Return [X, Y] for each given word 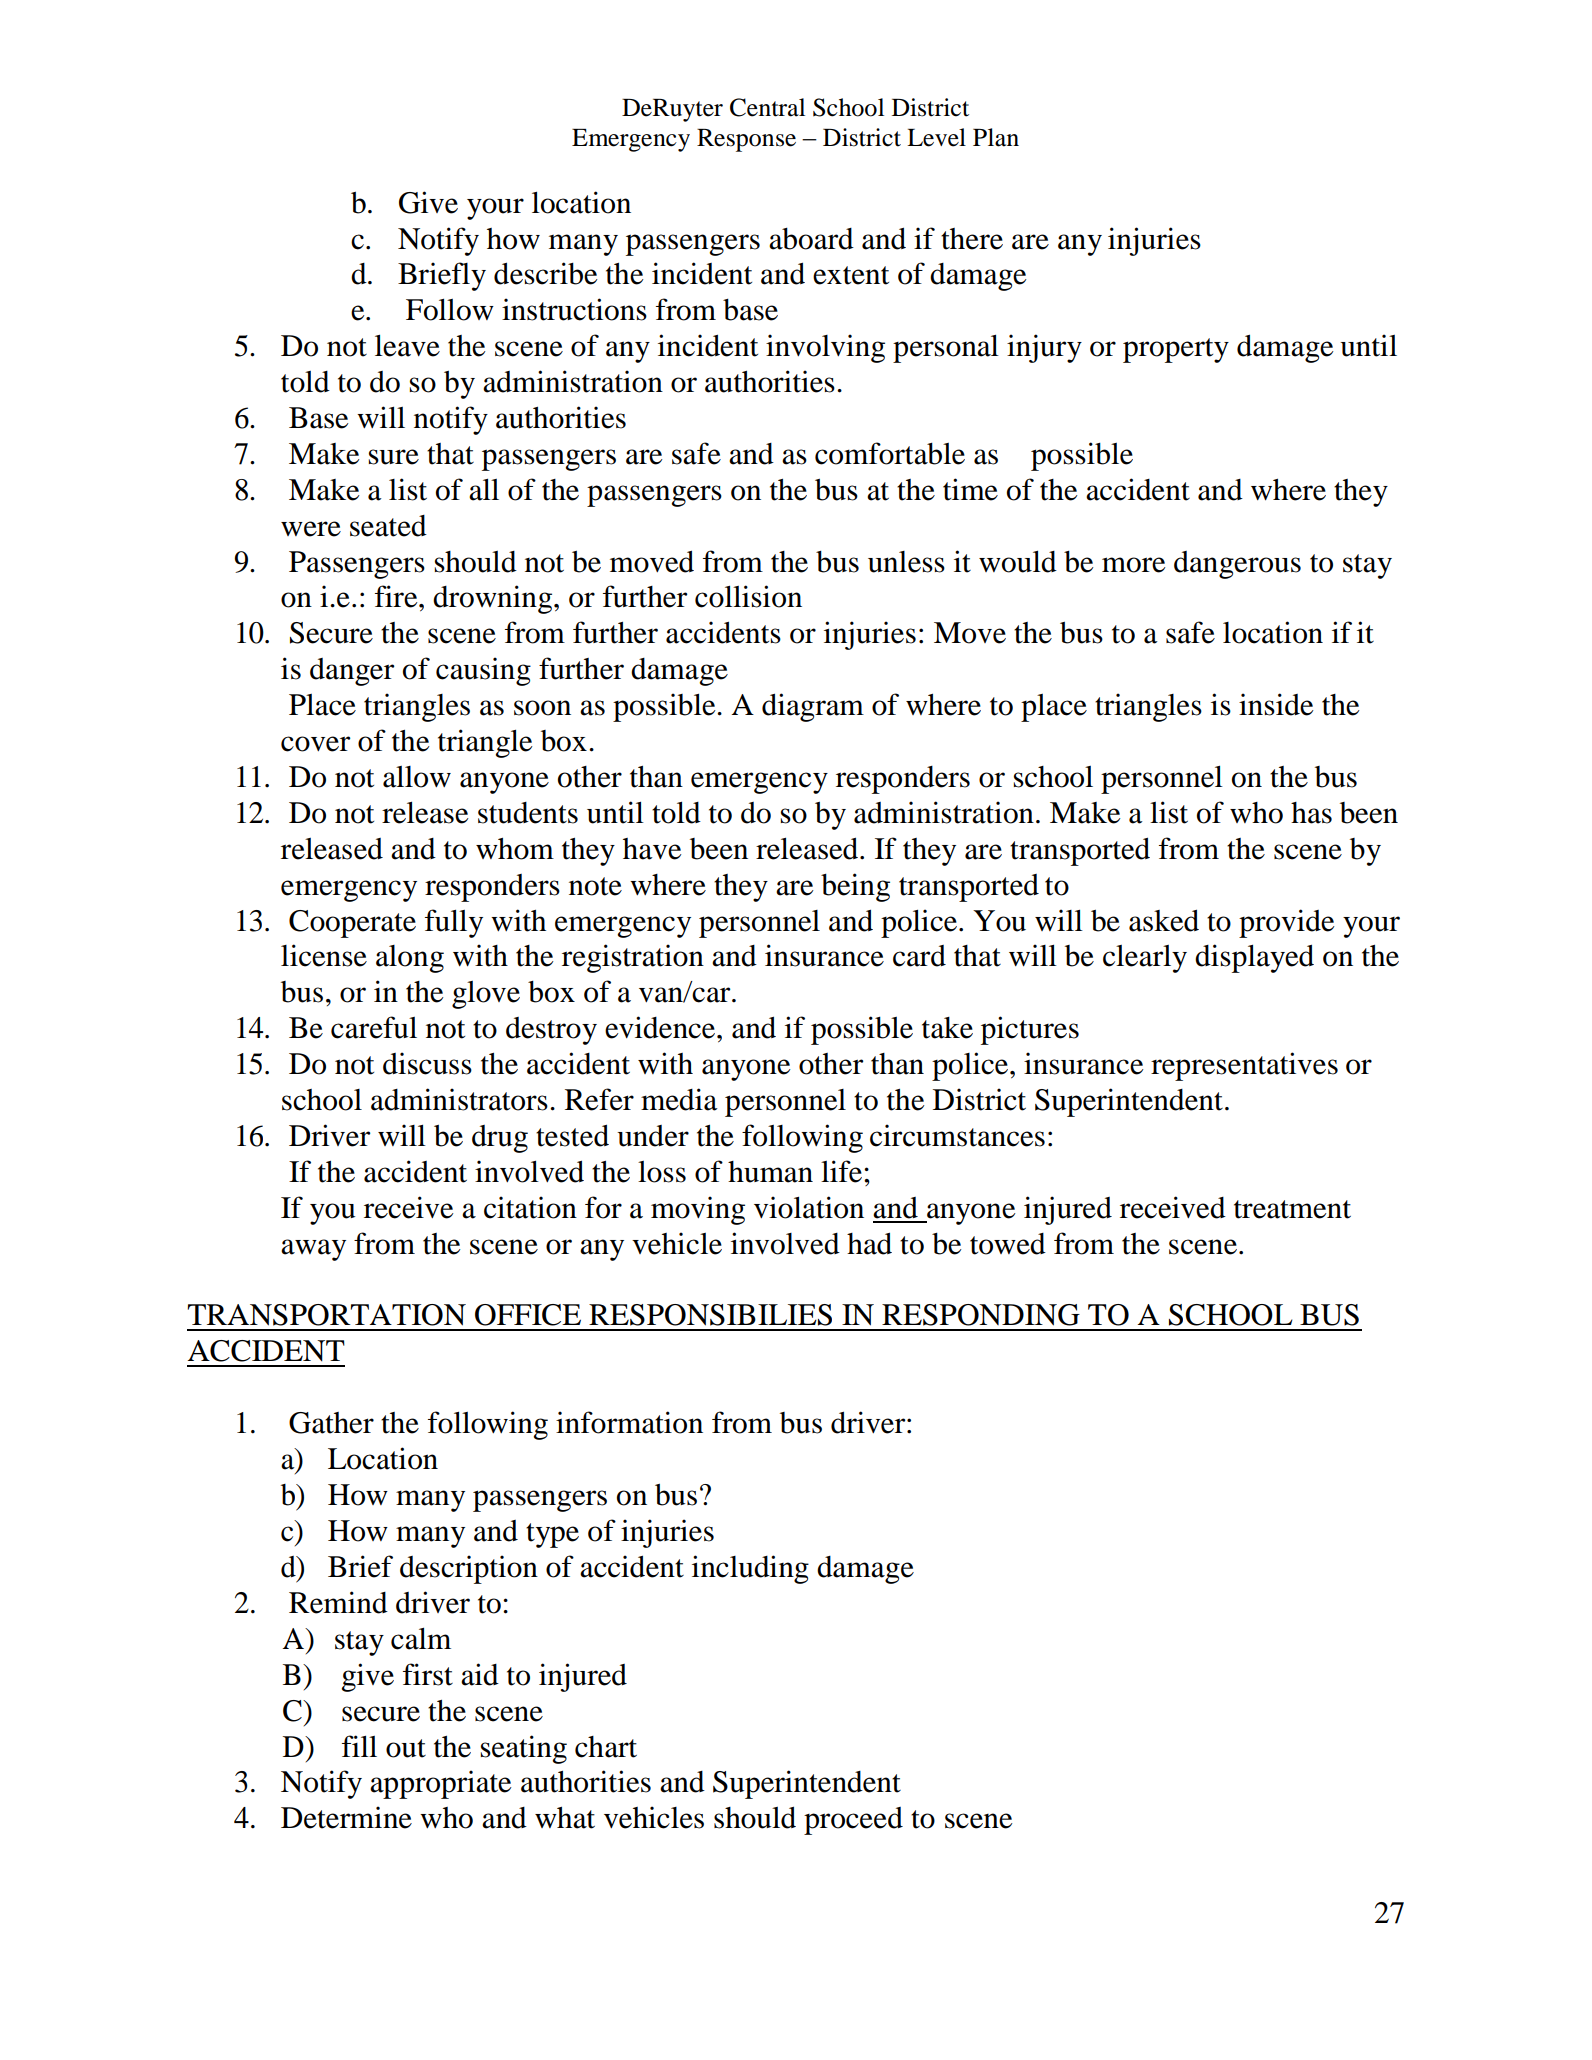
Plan [996, 137]
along [410, 959]
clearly [1145, 959]
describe [545, 273]
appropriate [440, 1784]
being [855, 887]
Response [746, 140]
